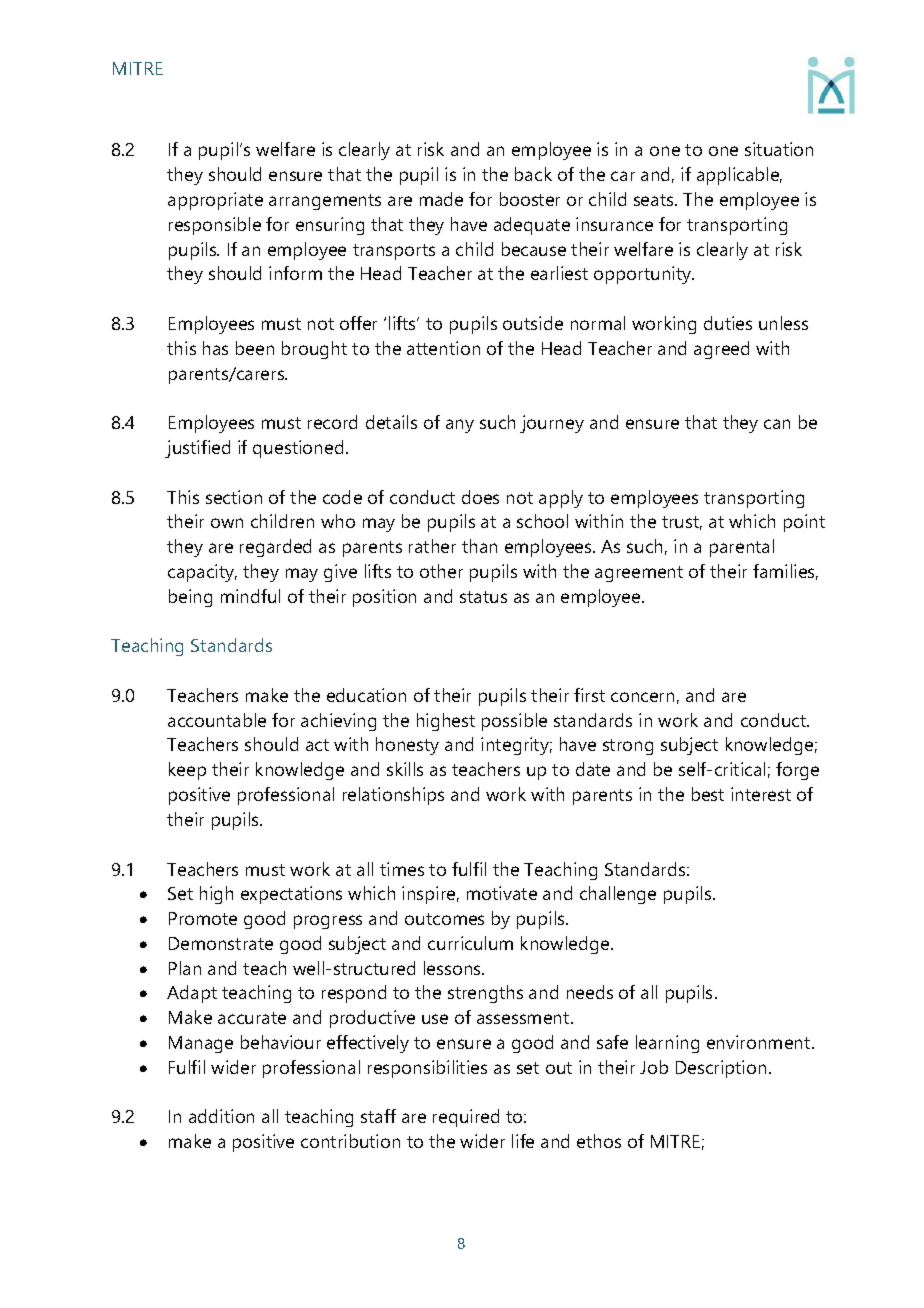 Image resolution: width=924 pixels, height=1308 pixels. Describe the element at coordinates (215, 201) in the document. I see `appropriate` at that location.
